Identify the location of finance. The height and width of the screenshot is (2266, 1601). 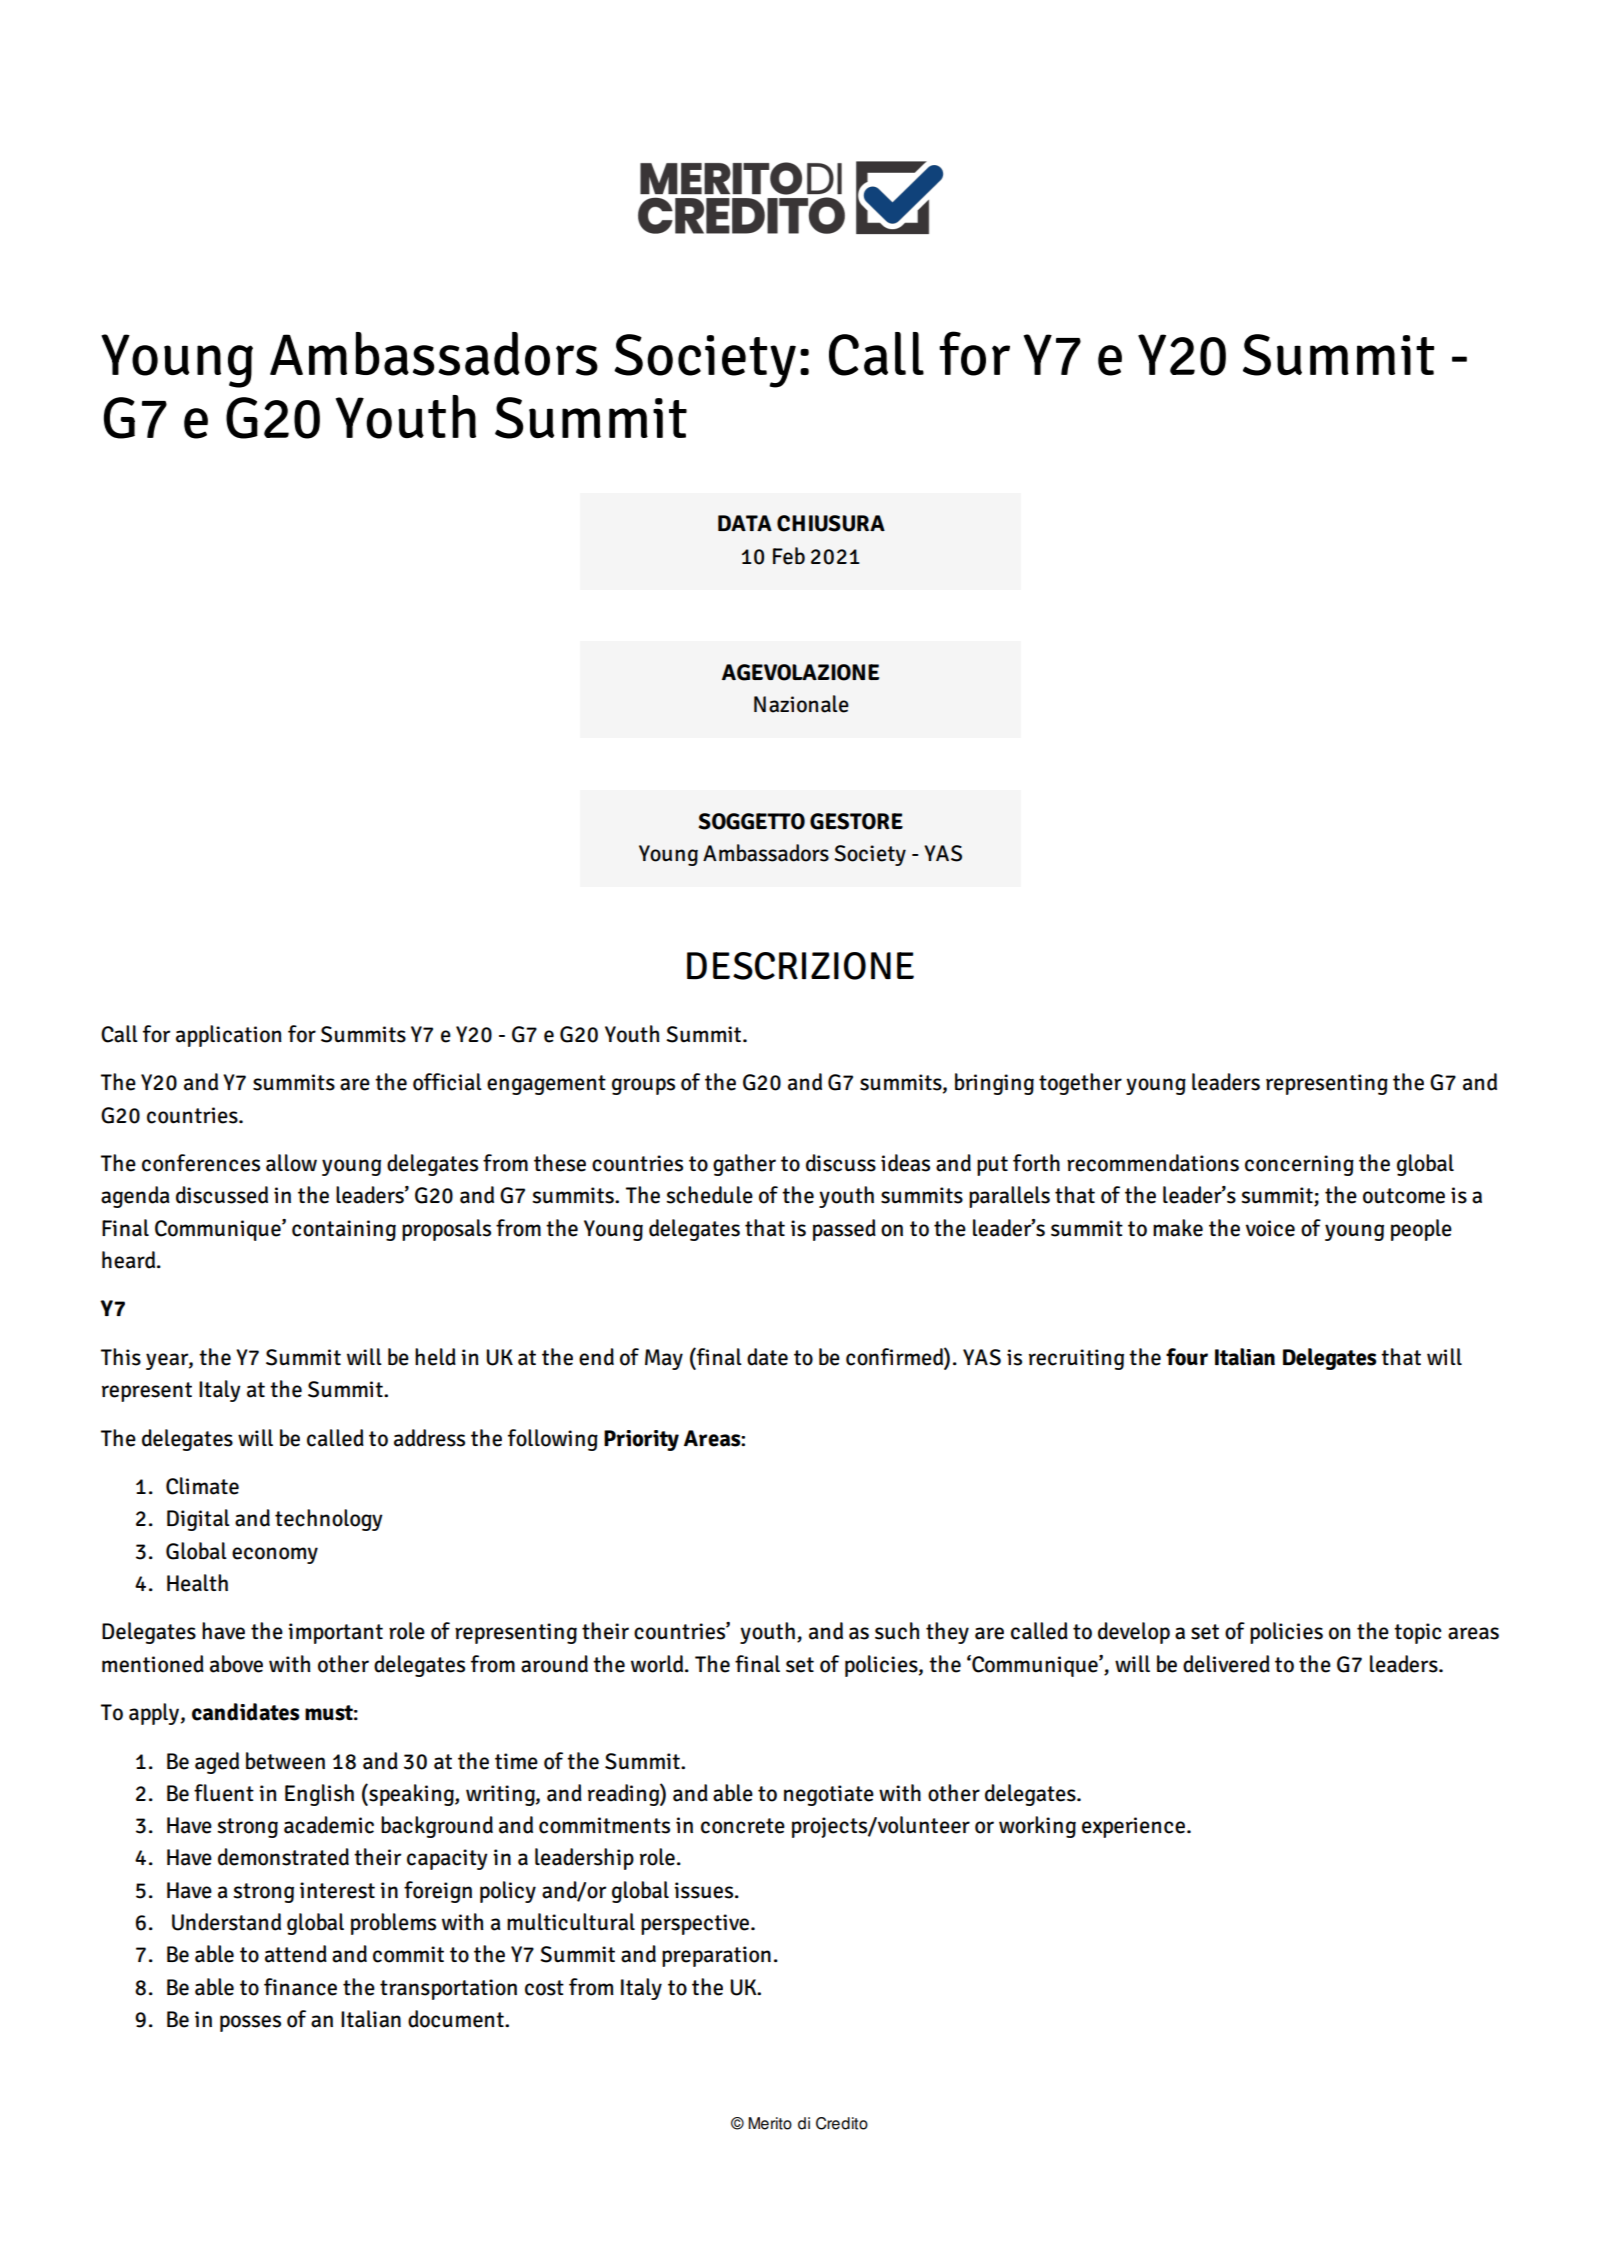
(300, 1987).
